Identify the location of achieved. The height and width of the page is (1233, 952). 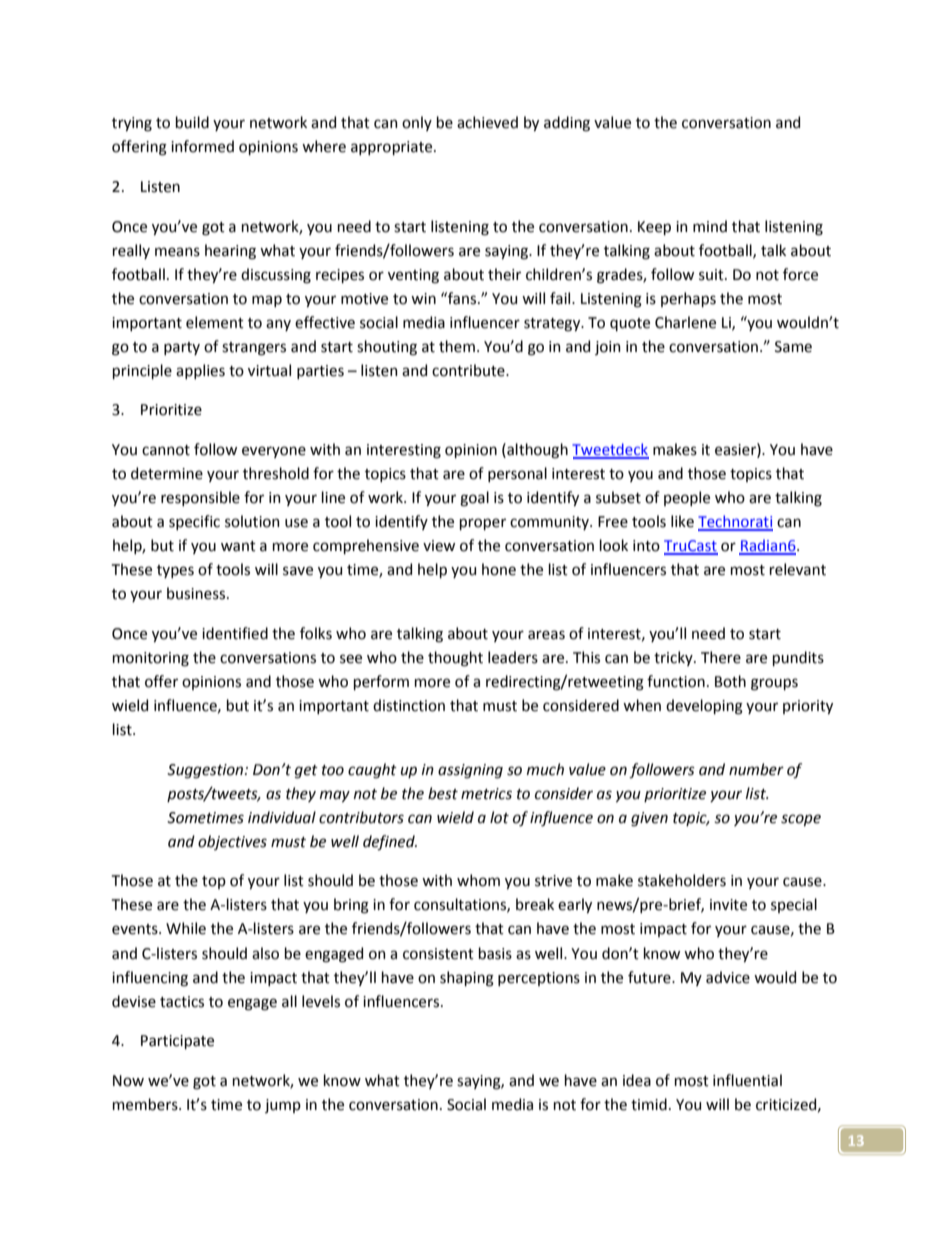
(487, 122).
